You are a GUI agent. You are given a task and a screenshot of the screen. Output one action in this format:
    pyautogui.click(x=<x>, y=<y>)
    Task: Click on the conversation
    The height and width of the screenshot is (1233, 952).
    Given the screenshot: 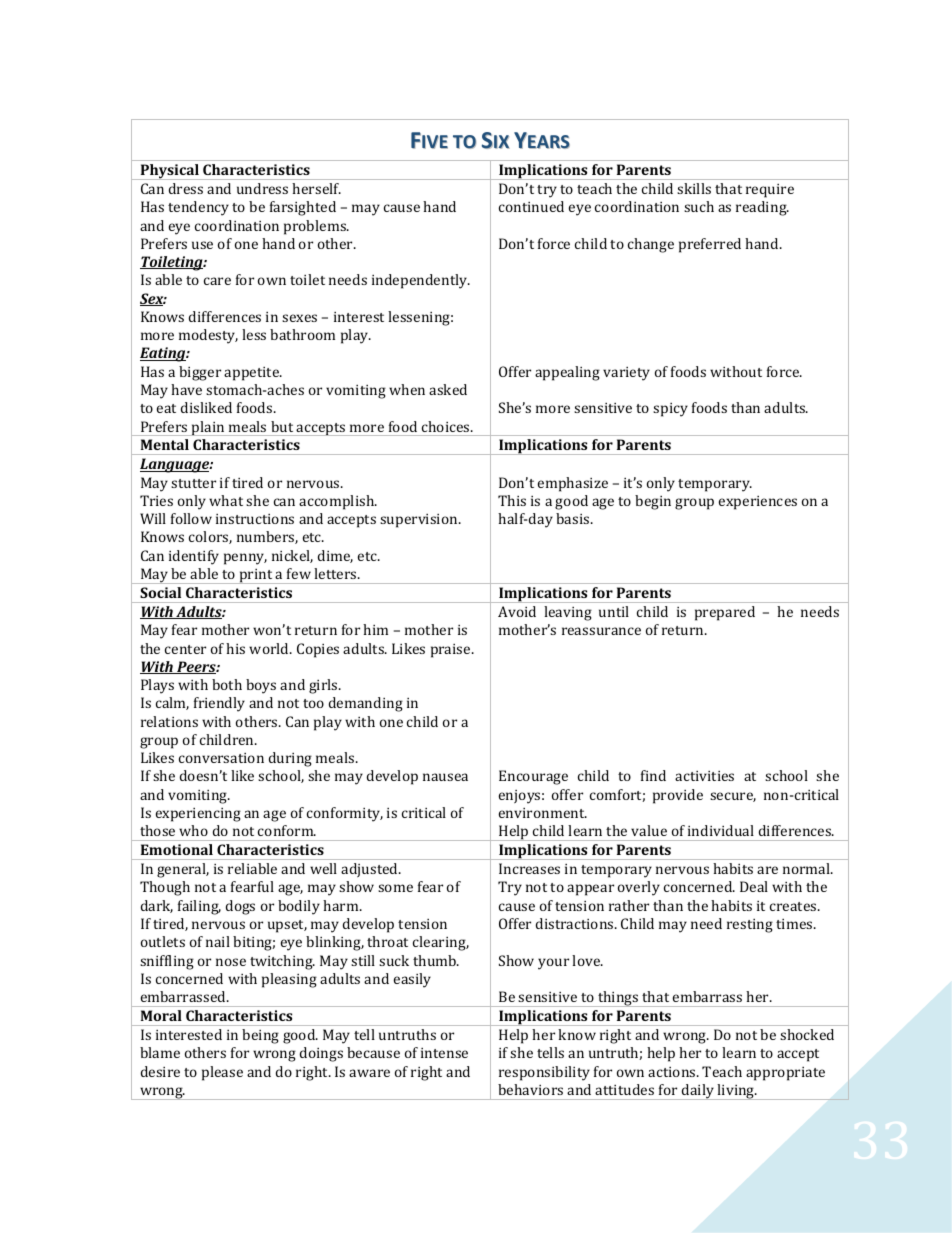 What is the action you would take?
    pyautogui.click(x=221, y=758)
